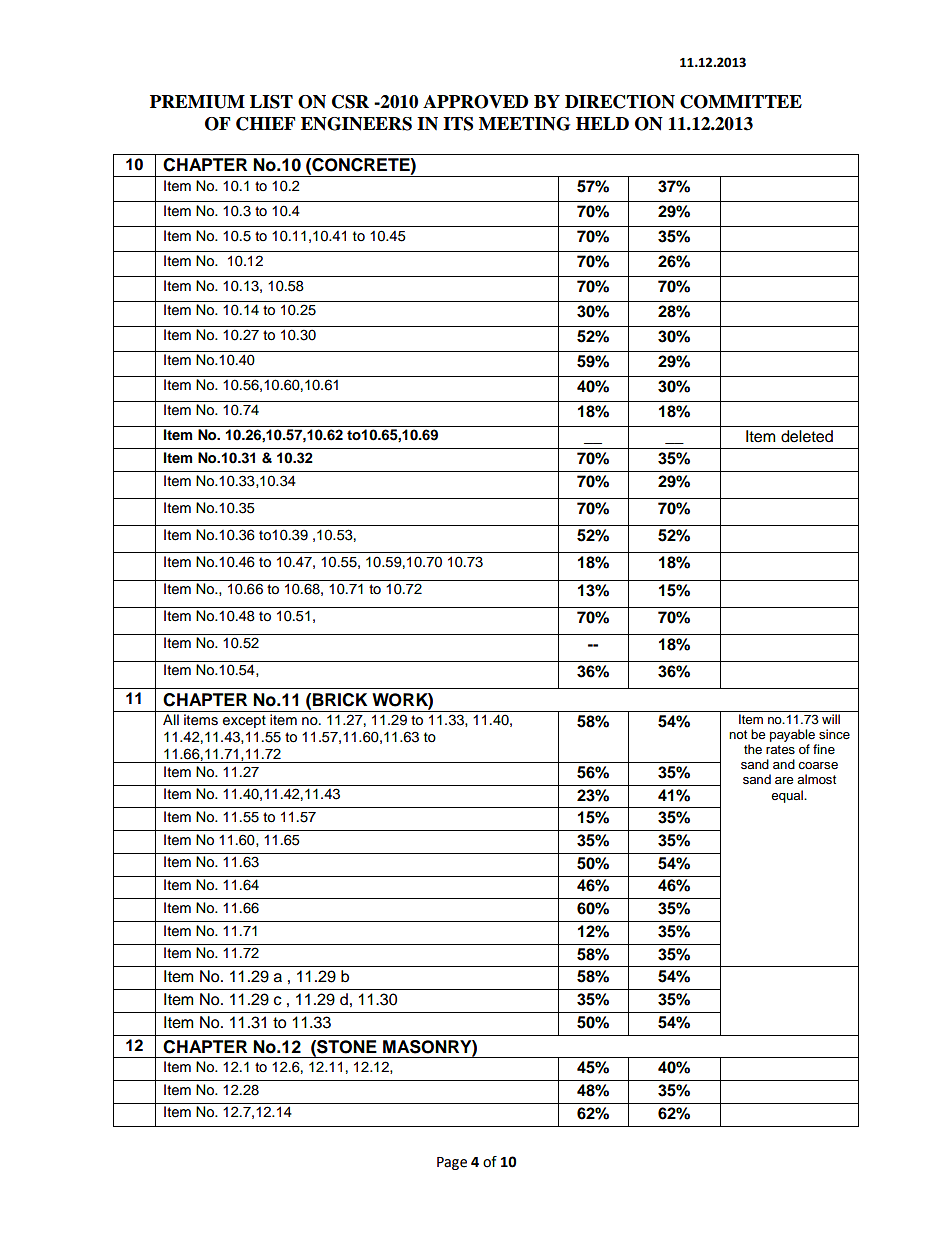  I want to click on BRICK, so click(340, 700).
